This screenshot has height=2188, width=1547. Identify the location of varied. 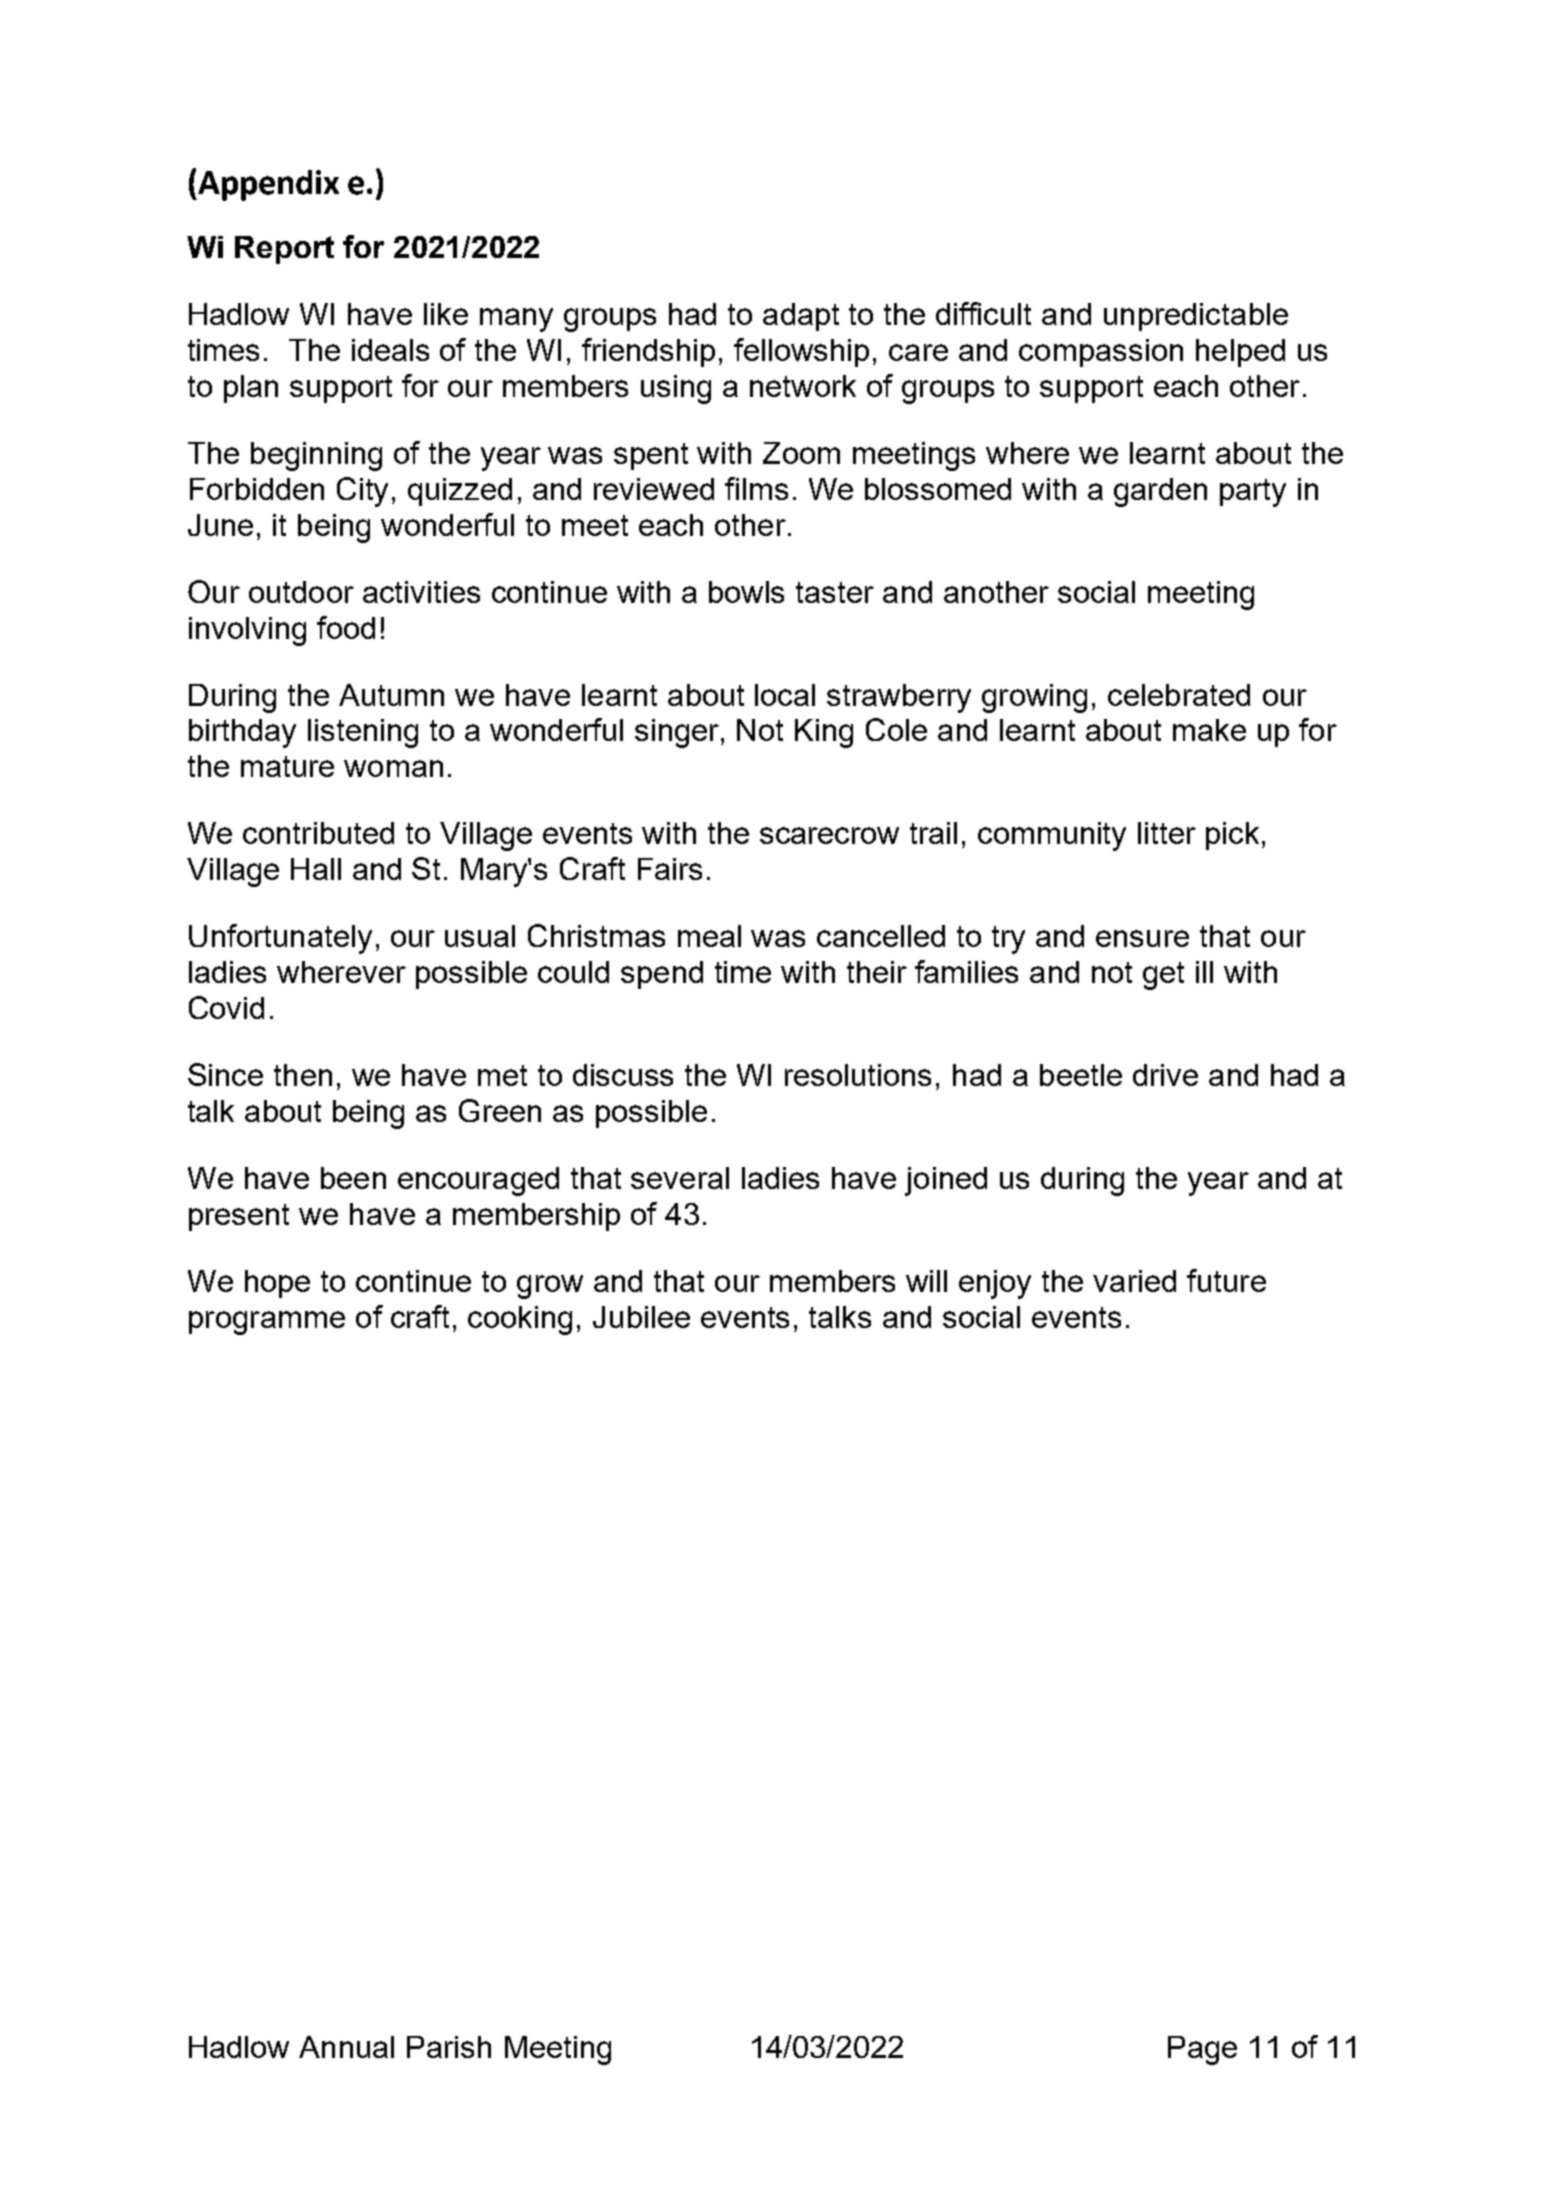
(1134, 1281).
